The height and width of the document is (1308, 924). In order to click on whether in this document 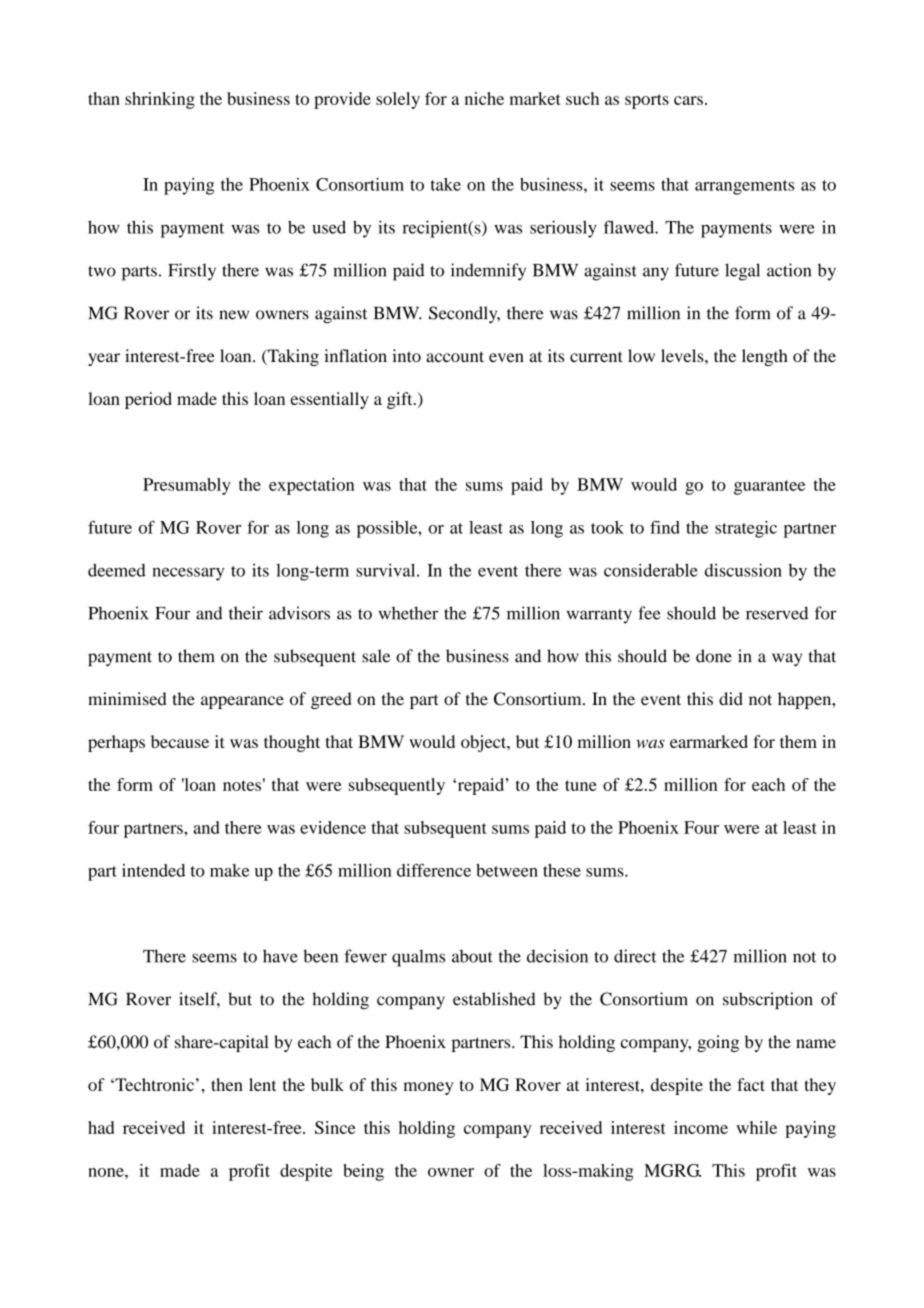, I will do `click(408, 613)`.
